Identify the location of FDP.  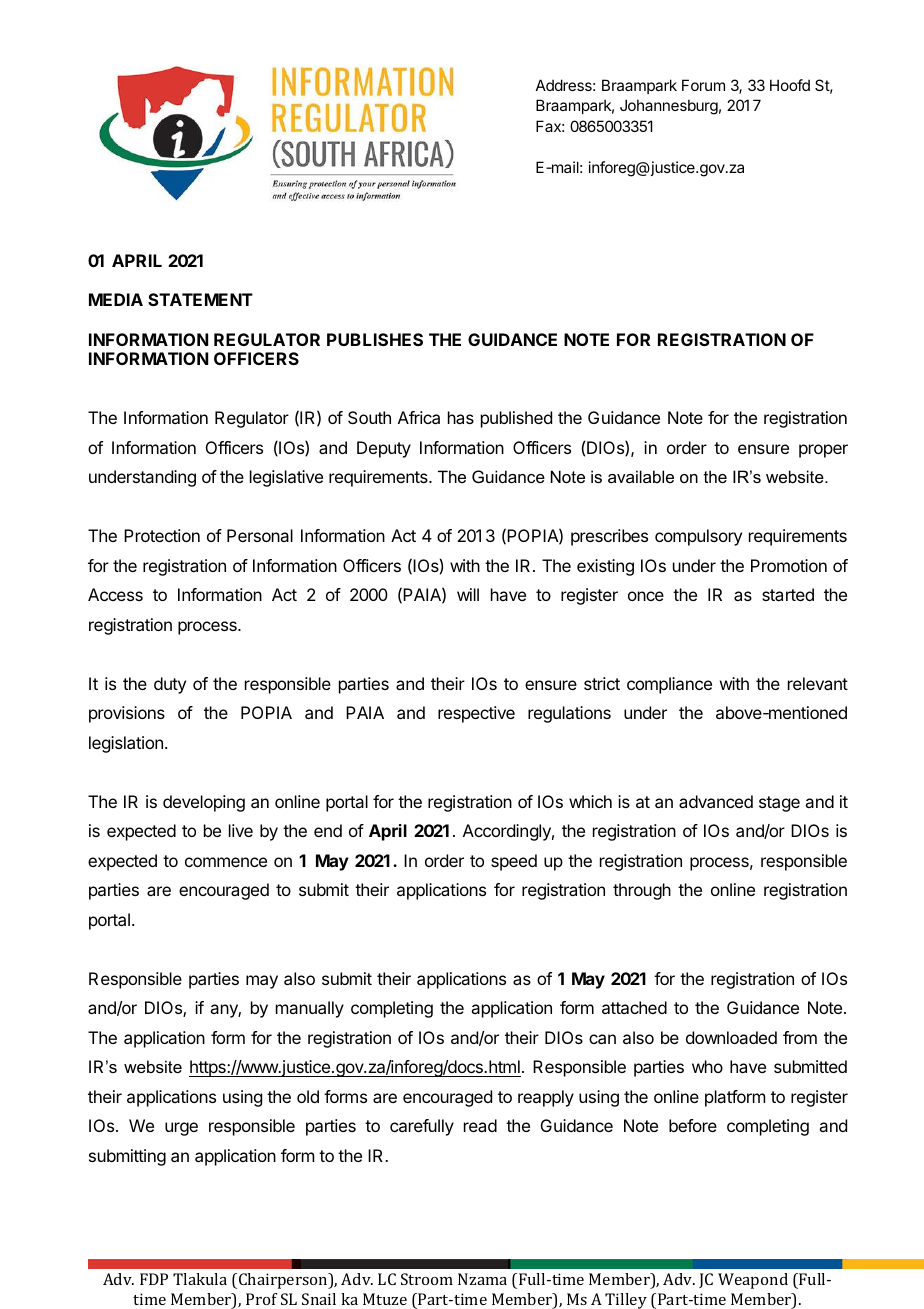
(154, 1279).
